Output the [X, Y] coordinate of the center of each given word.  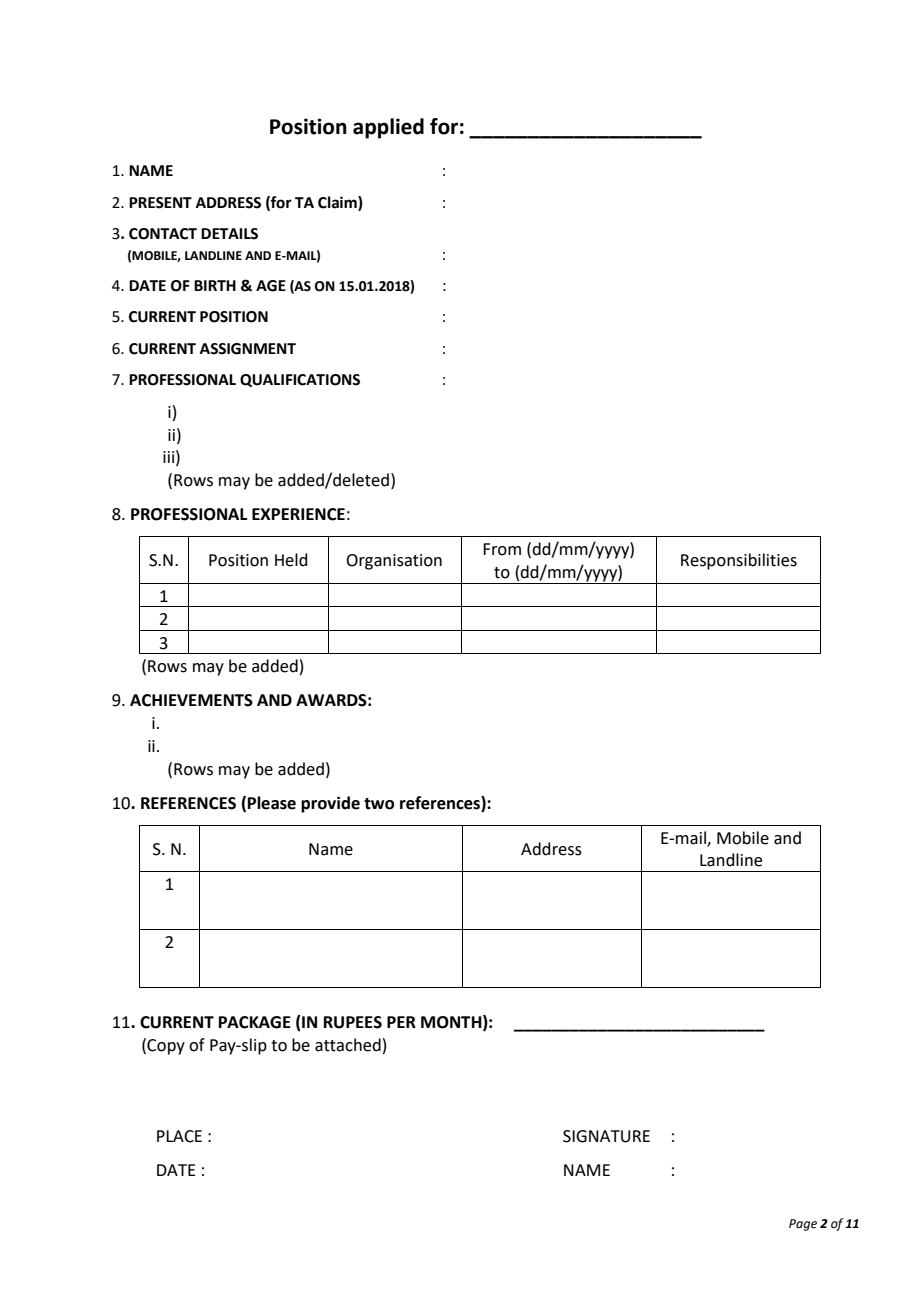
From [502, 549]
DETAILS [229, 234]
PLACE [179, 1136]
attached [348, 1045]
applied [388, 128]
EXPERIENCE [298, 514]
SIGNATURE [606, 1136]
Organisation [394, 562]
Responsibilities [739, 561]
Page [803, 1225]
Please [272, 803]
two [379, 804]
